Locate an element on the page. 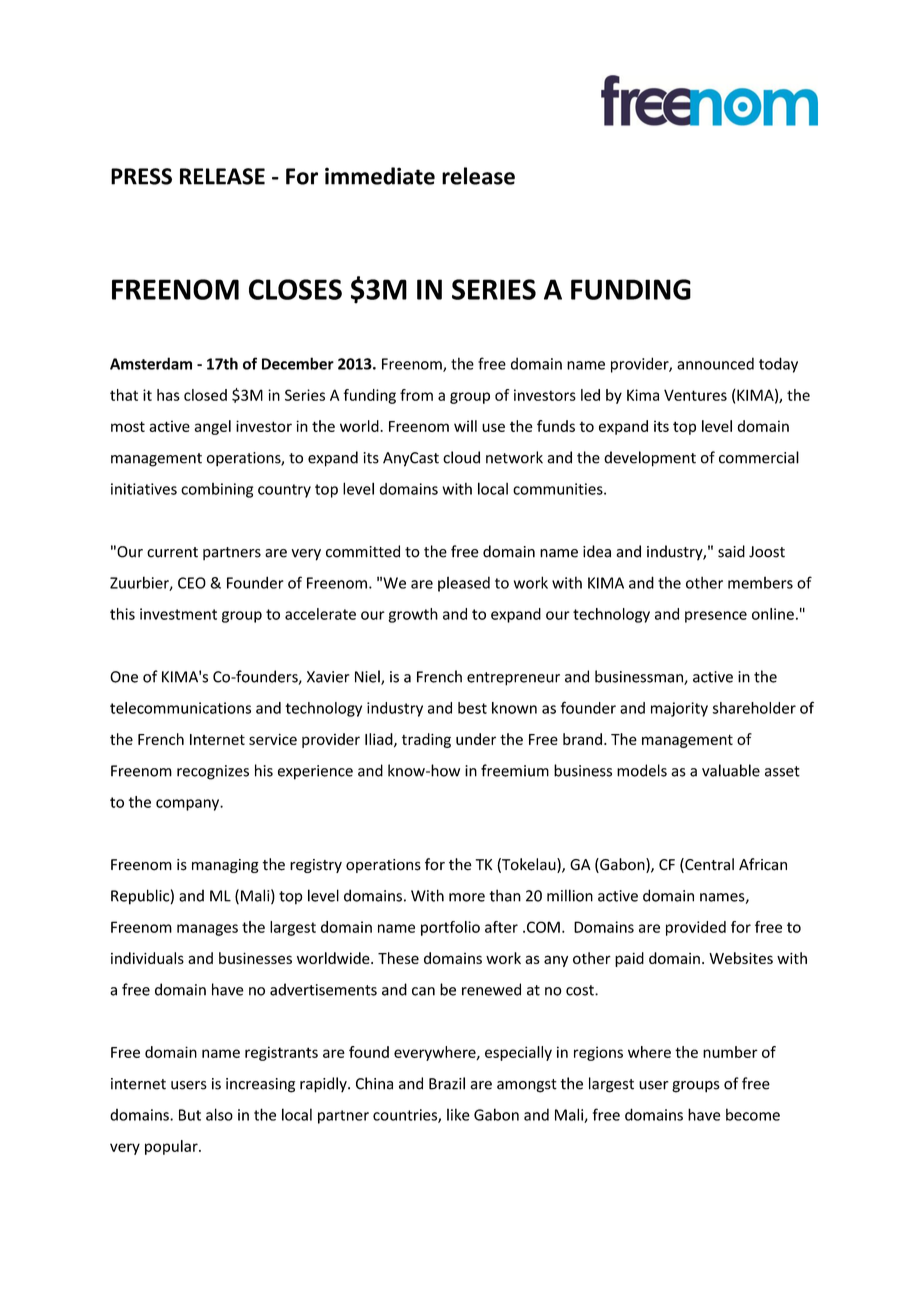 This document has width=924, height=1308. But is located at coordinates (190, 1115).
